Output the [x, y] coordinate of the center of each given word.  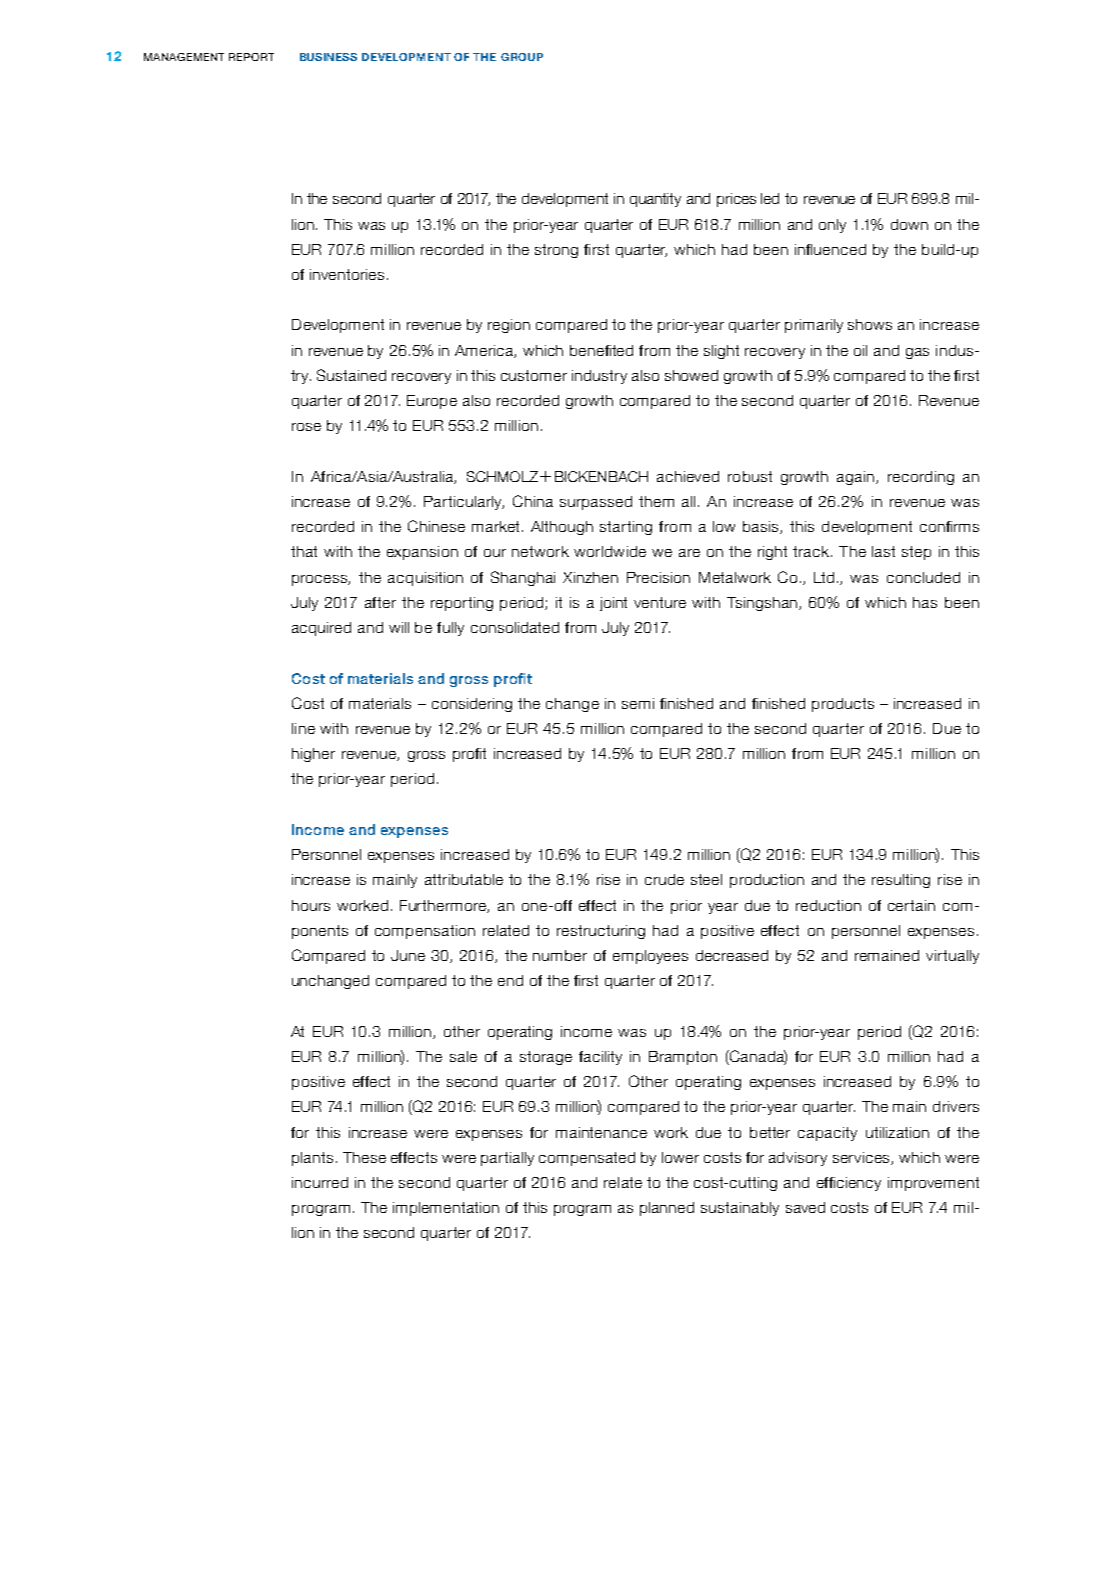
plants [312, 1159]
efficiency [849, 1184]
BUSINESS [328, 57]
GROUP [522, 57]
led [770, 198]
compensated [587, 1159]
